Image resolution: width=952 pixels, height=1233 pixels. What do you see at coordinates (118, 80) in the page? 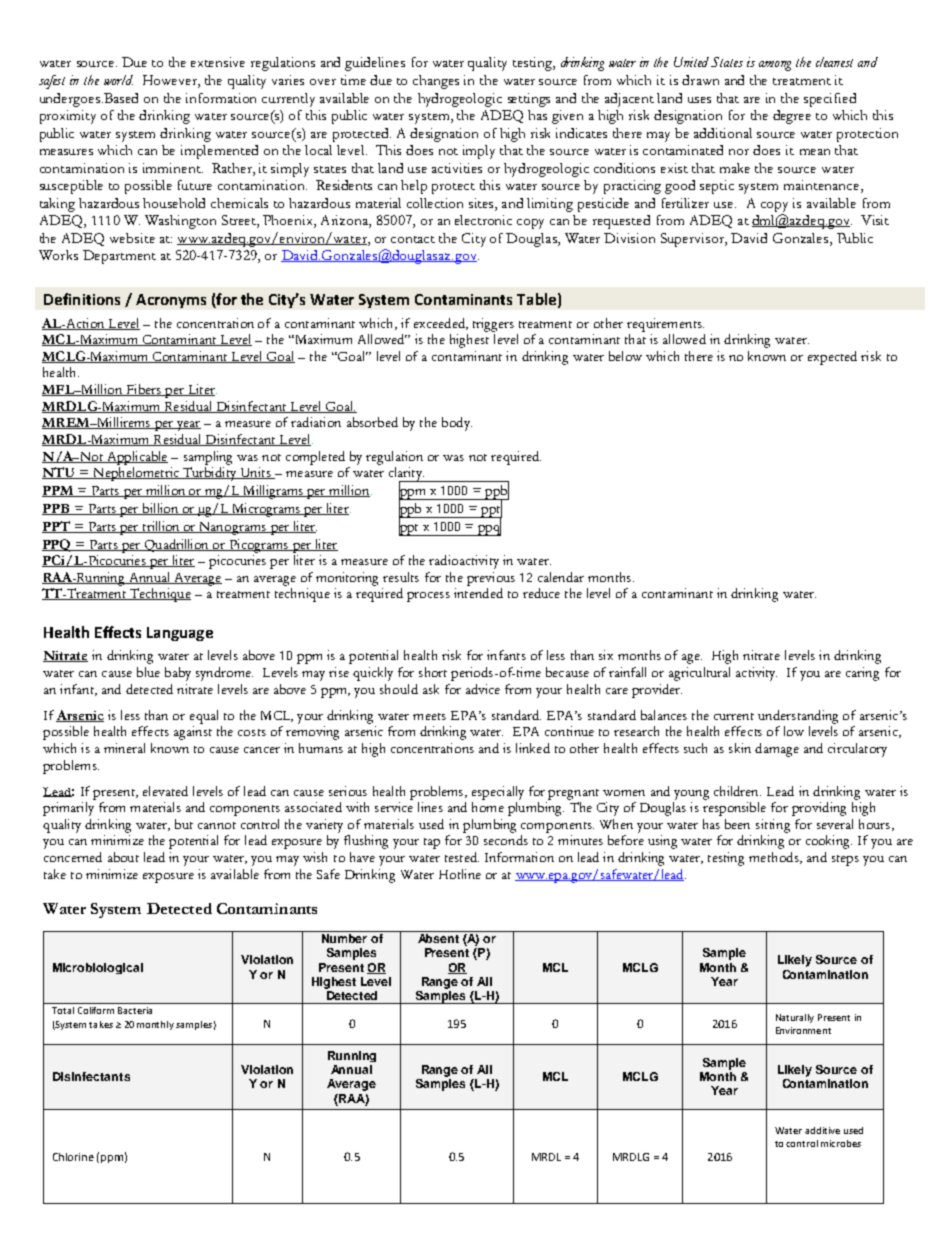
I see `world` at bounding box center [118, 80].
